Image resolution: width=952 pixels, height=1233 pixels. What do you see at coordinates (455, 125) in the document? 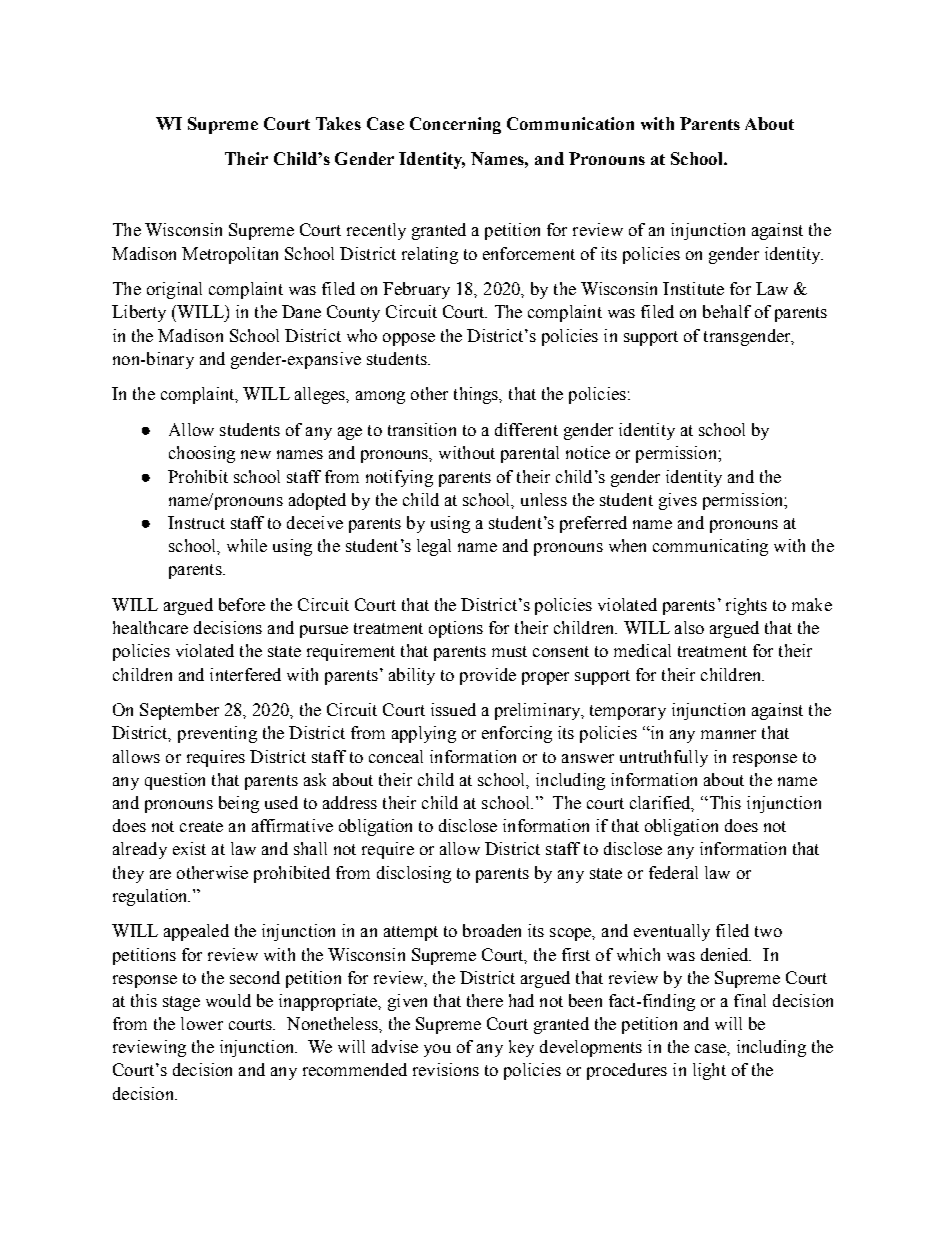
I see `Concerning` at bounding box center [455, 125].
